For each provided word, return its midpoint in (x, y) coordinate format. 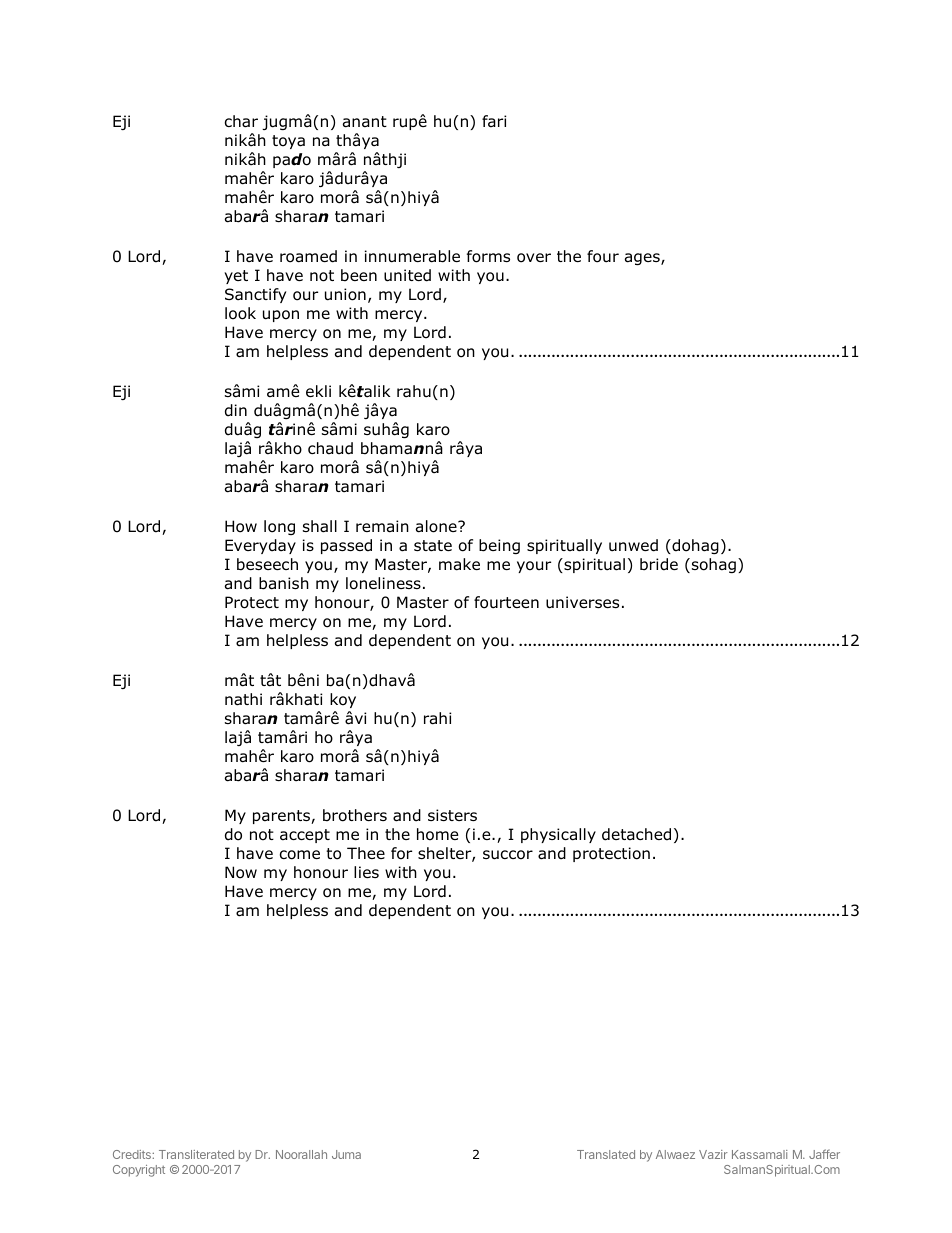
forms (488, 256)
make (459, 564)
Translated (606, 1154)
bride (659, 564)
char (241, 121)
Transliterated (196, 1154)
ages (643, 259)
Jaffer (824, 1154)
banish (284, 583)
